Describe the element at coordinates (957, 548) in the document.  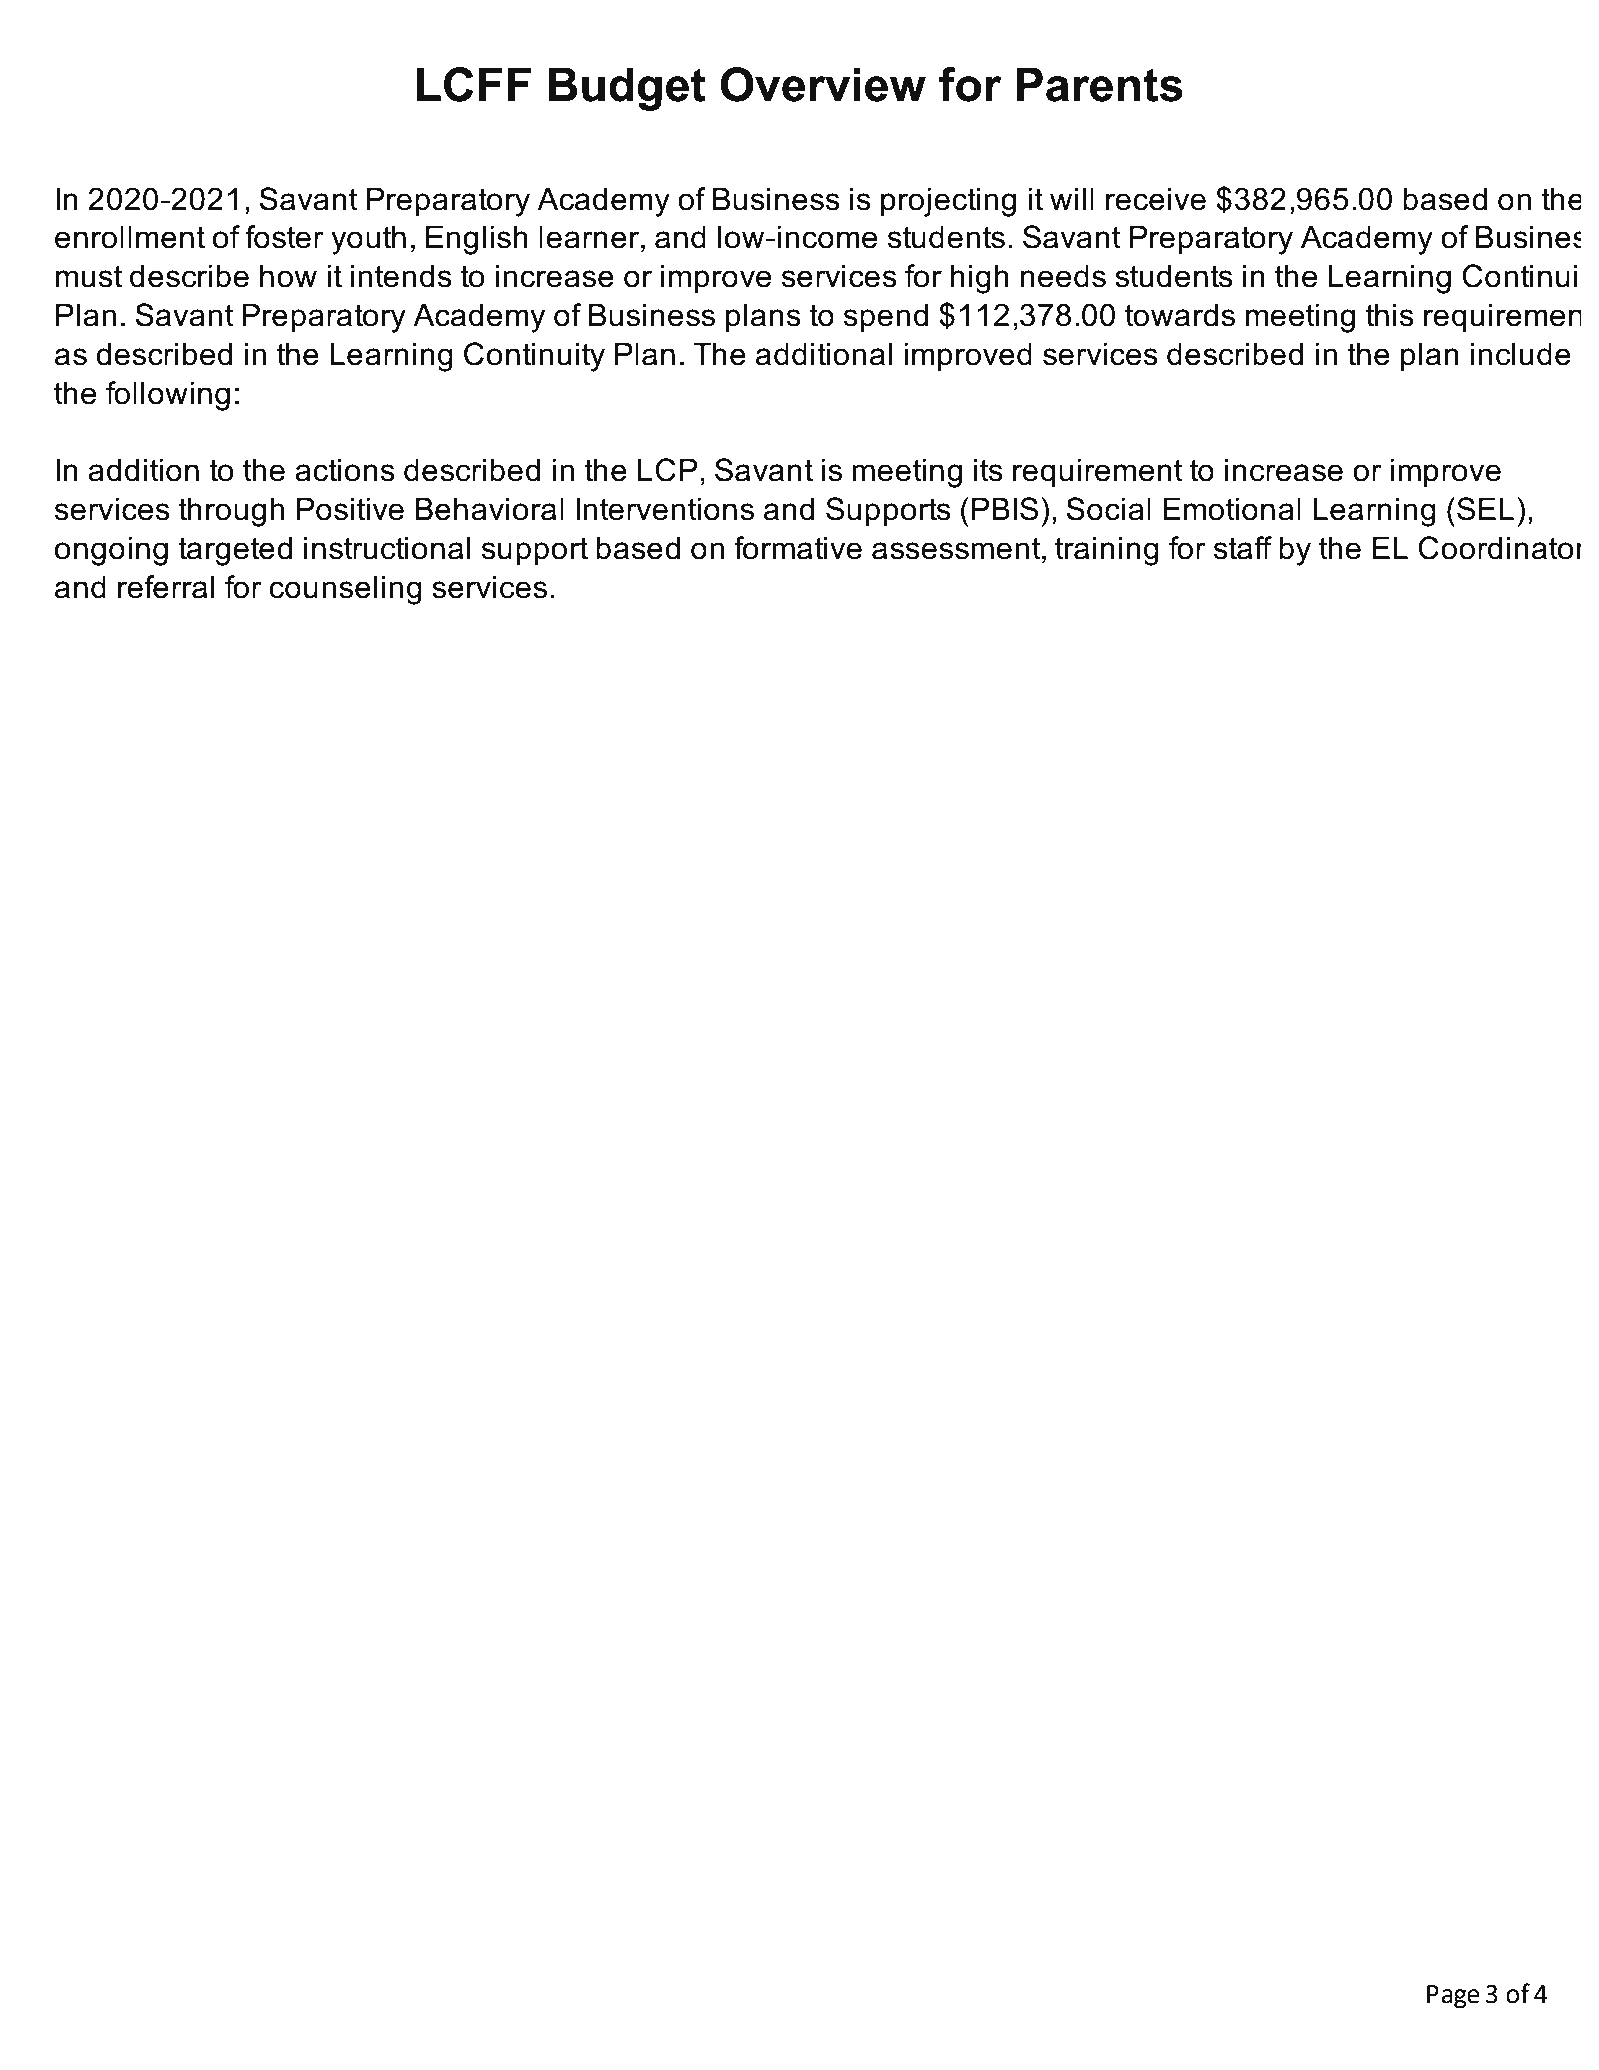
I see `assessment` at that location.
